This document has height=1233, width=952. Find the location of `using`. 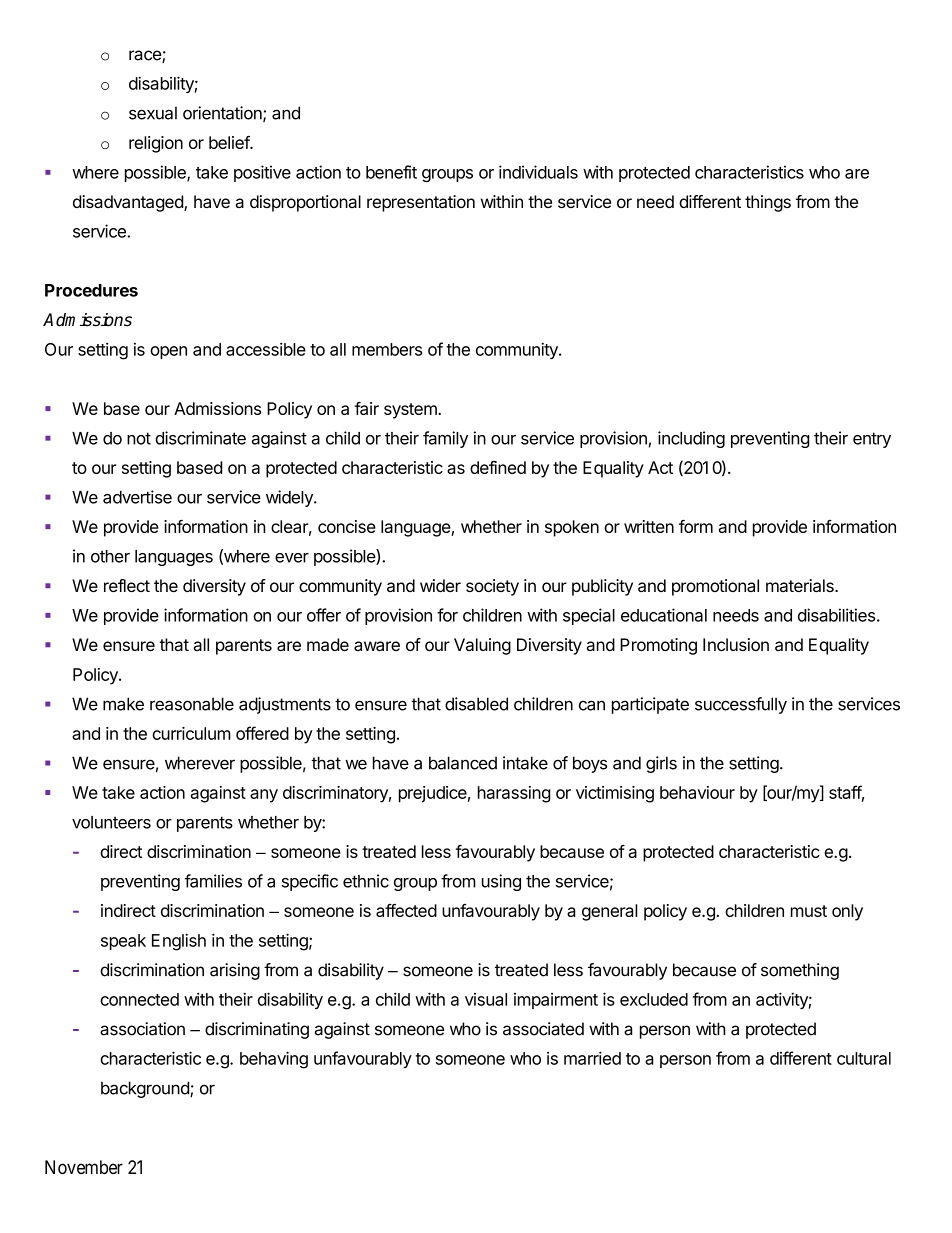

using is located at coordinates (501, 882).
